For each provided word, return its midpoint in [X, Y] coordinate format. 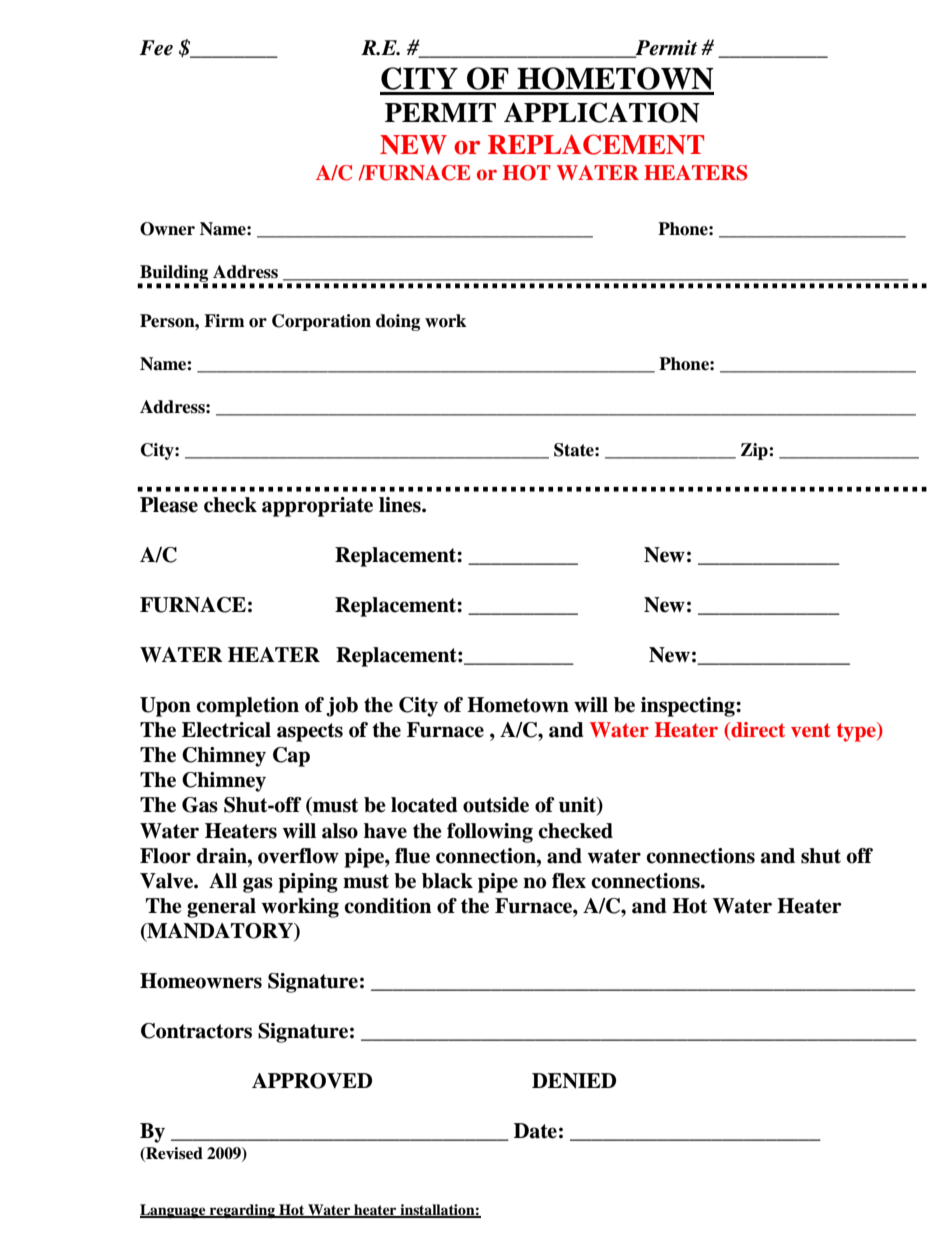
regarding [242, 1211]
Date [535, 1131]
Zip [755, 451]
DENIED [574, 1081]
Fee [156, 48]
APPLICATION [602, 112]
